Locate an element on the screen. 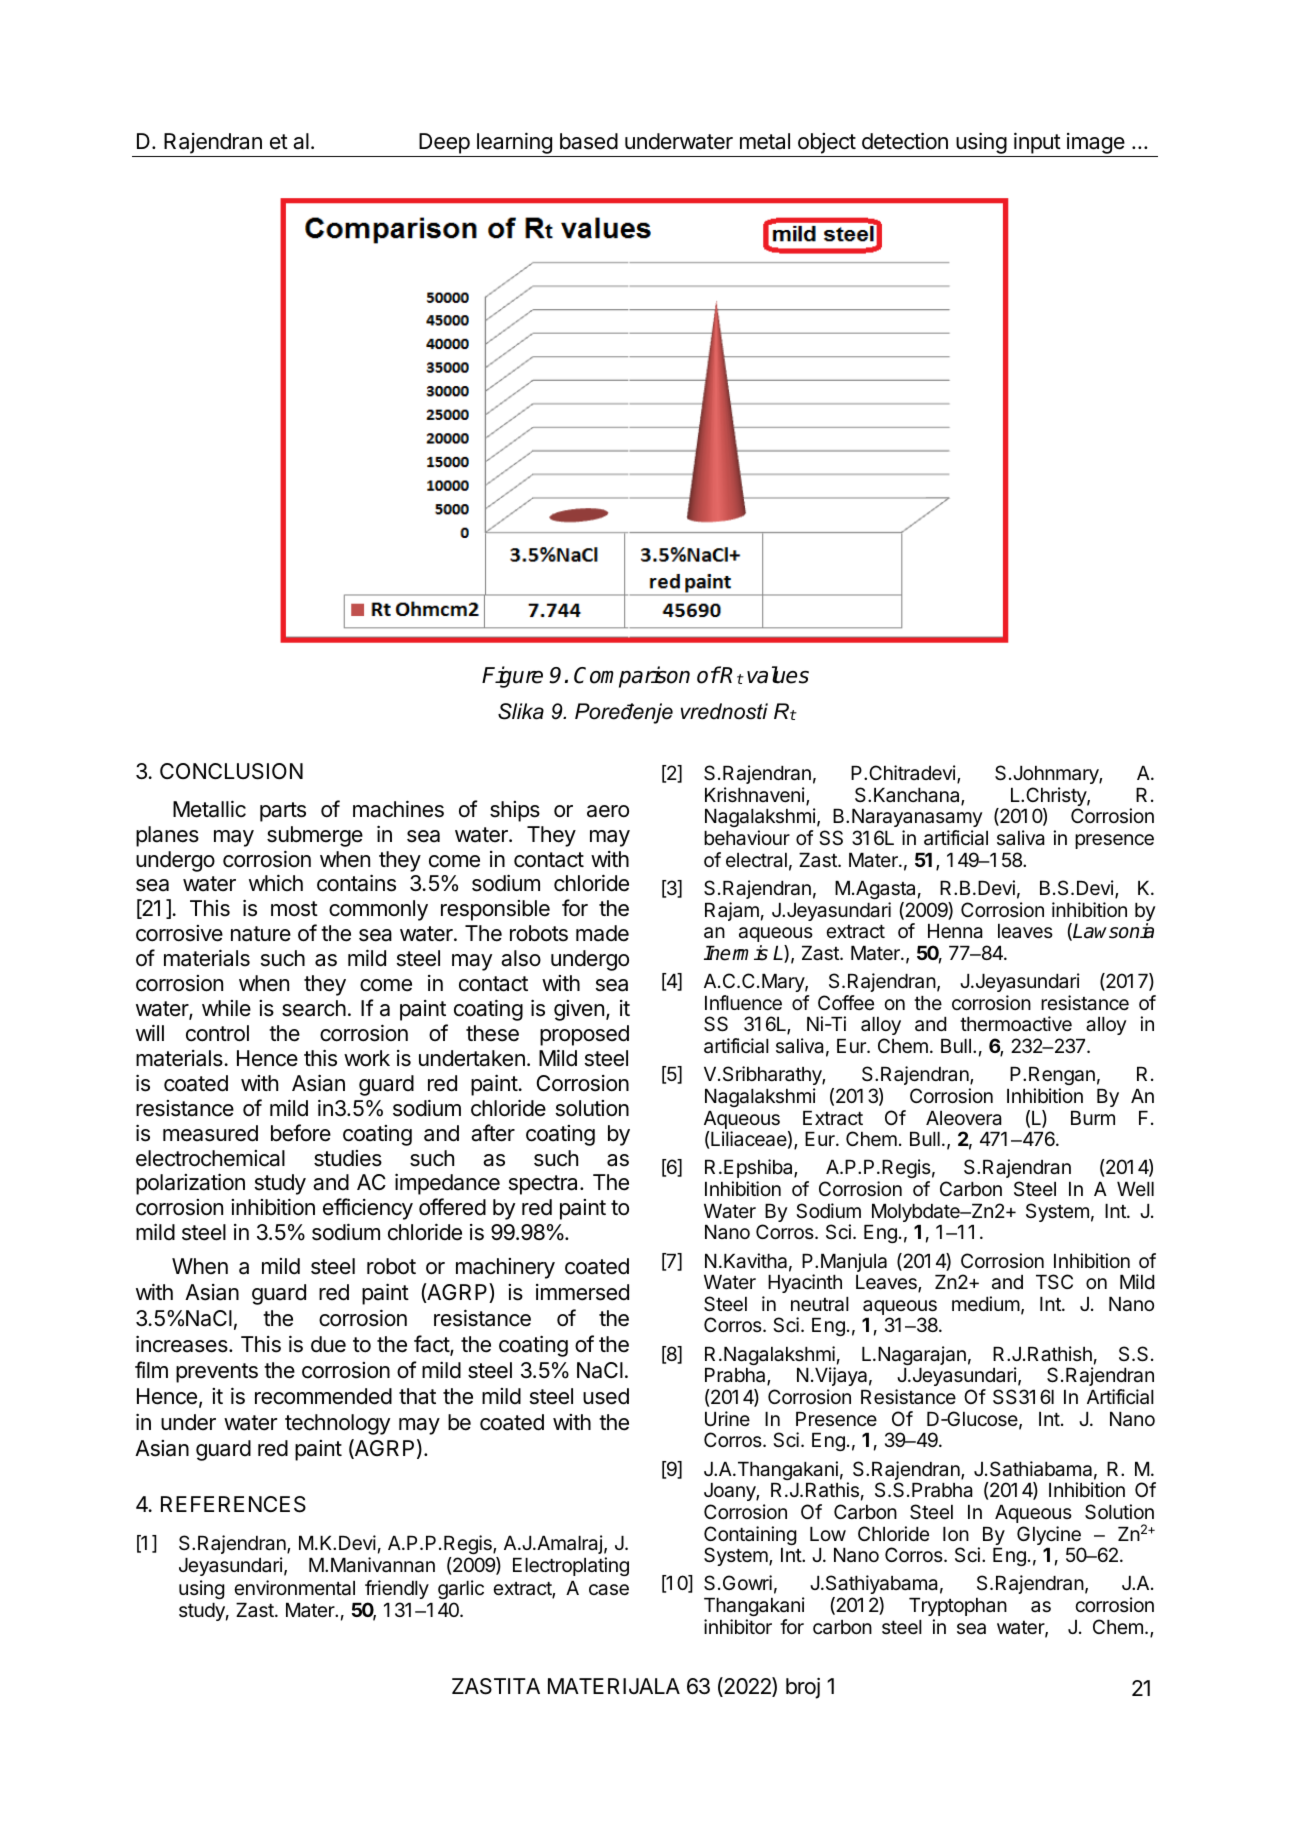 The width and height of the screenshot is (1290, 1824). Well is located at coordinates (1135, 1189).
